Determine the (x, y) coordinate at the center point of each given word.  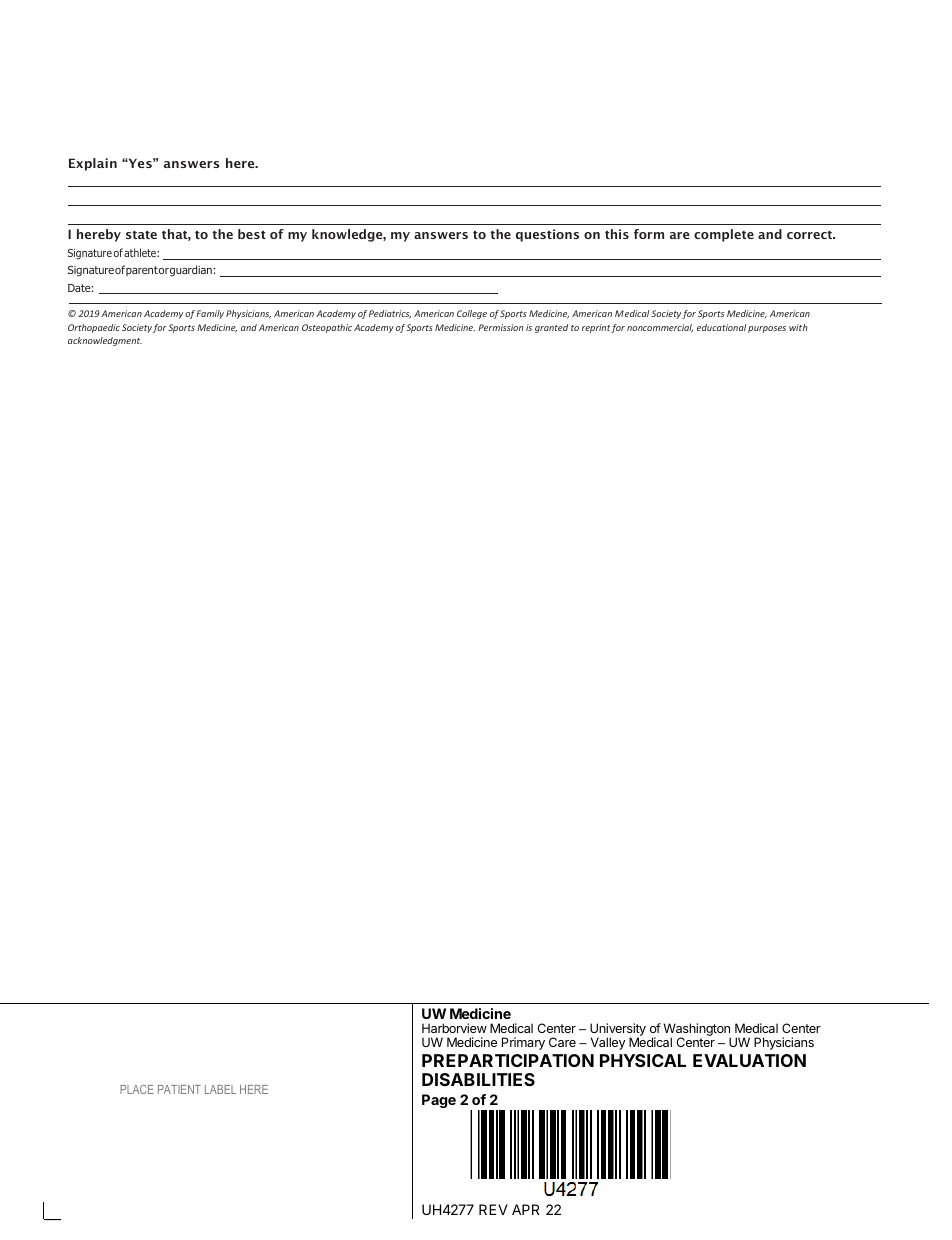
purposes (767, 329)
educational (721, 327)
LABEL (220, 1089)
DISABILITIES (478, 1079)
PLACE (137, 1089)
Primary (523, 1043)
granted (551, 328)
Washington (697, 1031)
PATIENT (179, 1089)
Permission (501, 327)
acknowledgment (105, 341)
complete (724, 235)
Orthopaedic (94, 328)
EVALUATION (749, 1060)
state (141, 235)
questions (547, 235)
